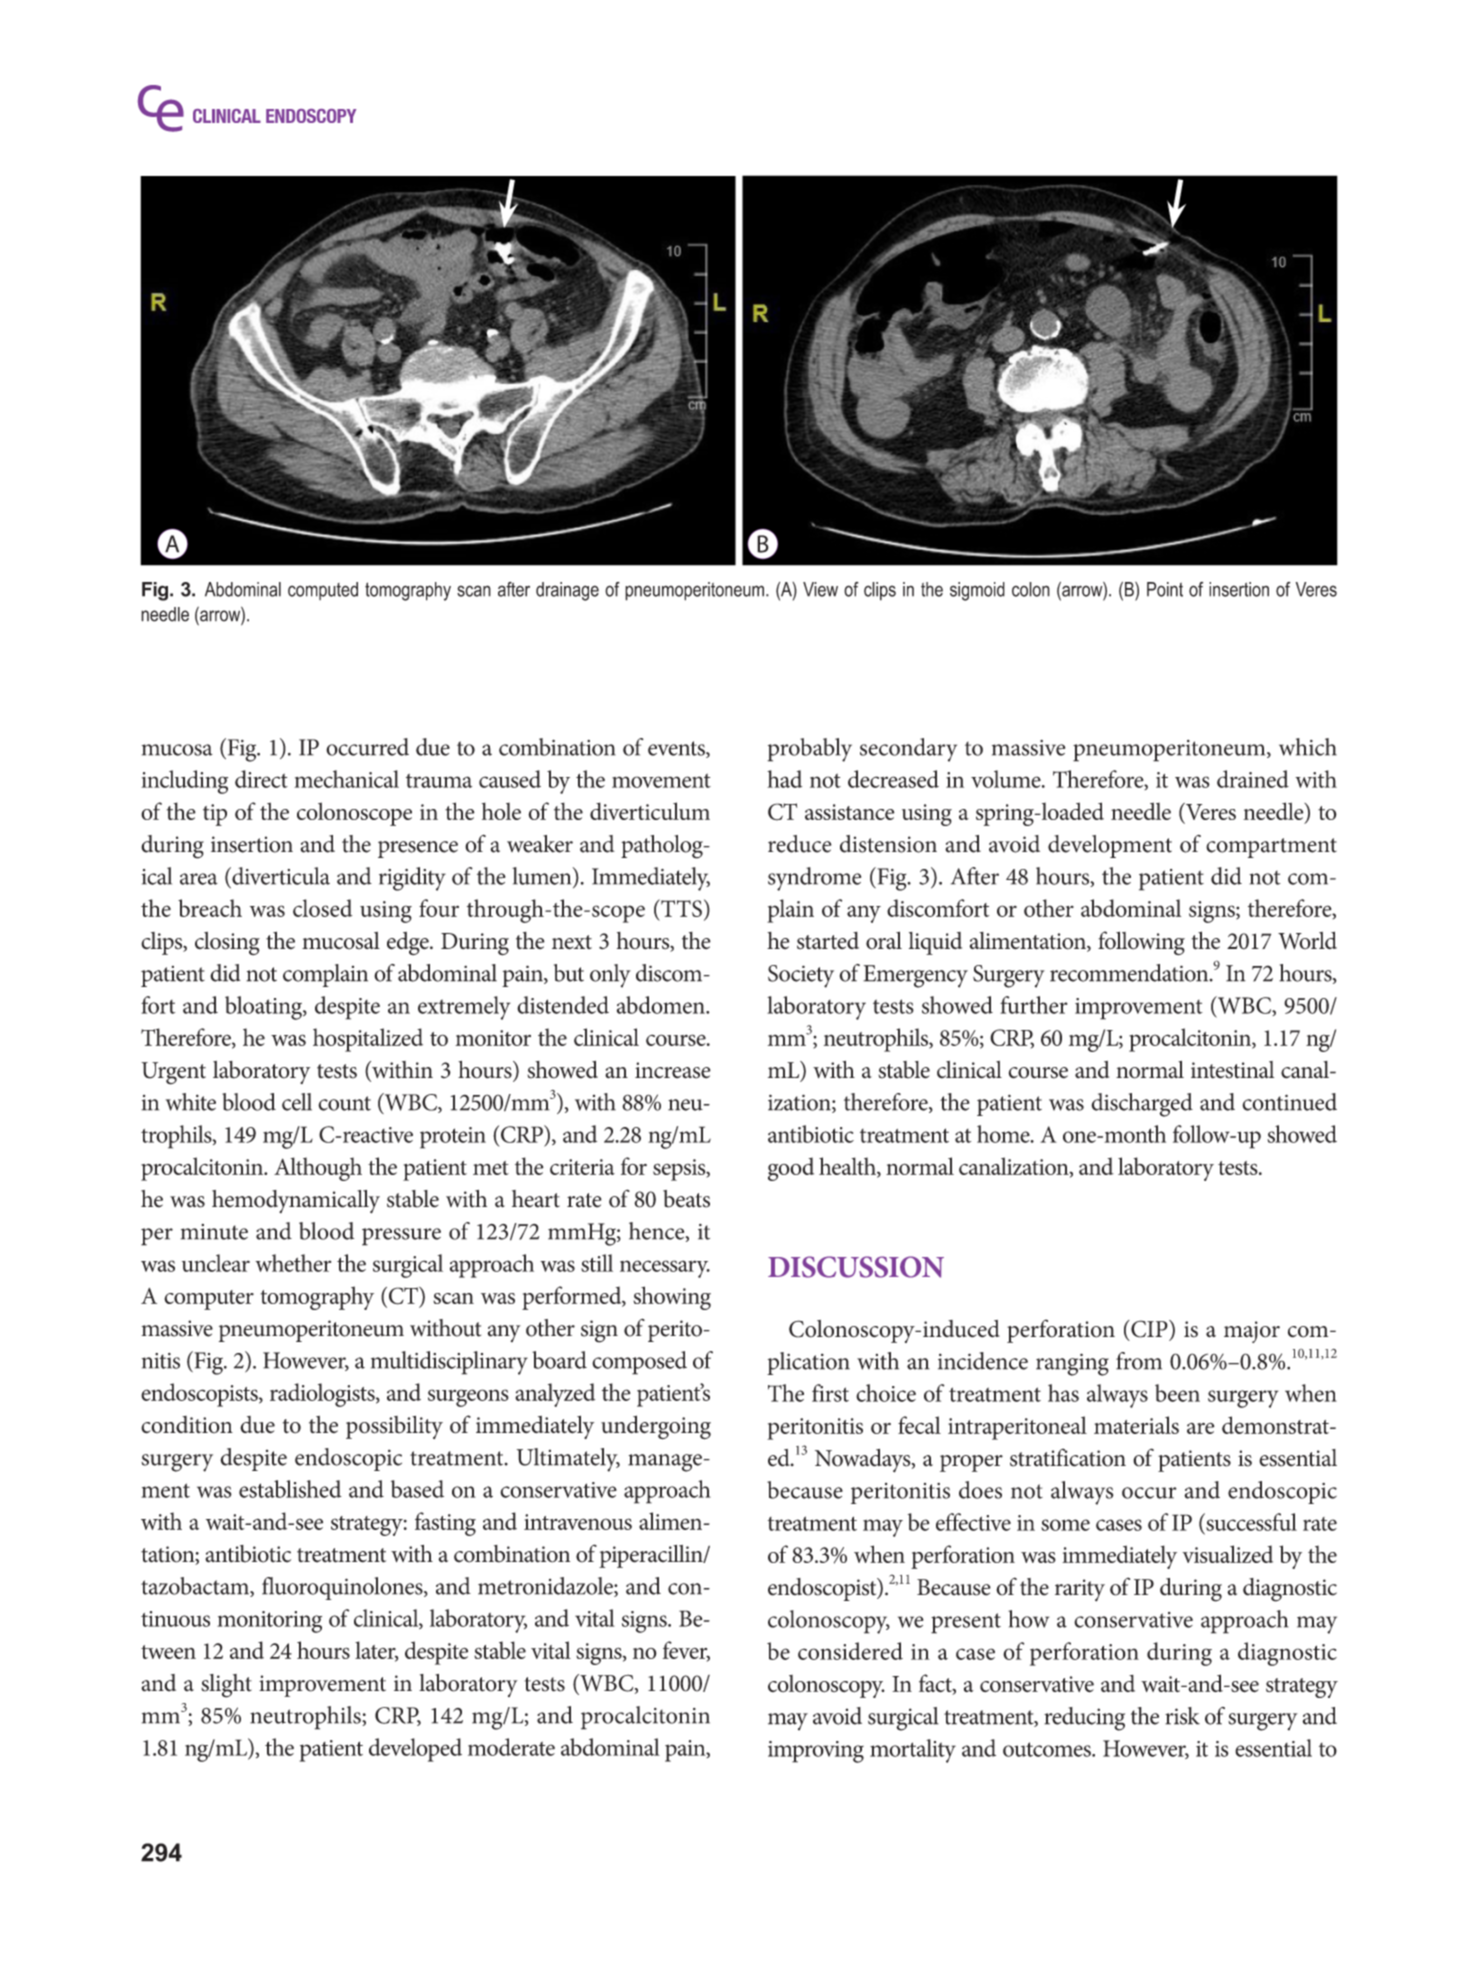 This screenshot has width=1478, height=1970. What do you see at coordinates (1139, 1361) in the screenshot?
I see `from` at bounding box center [1139, 1361].
